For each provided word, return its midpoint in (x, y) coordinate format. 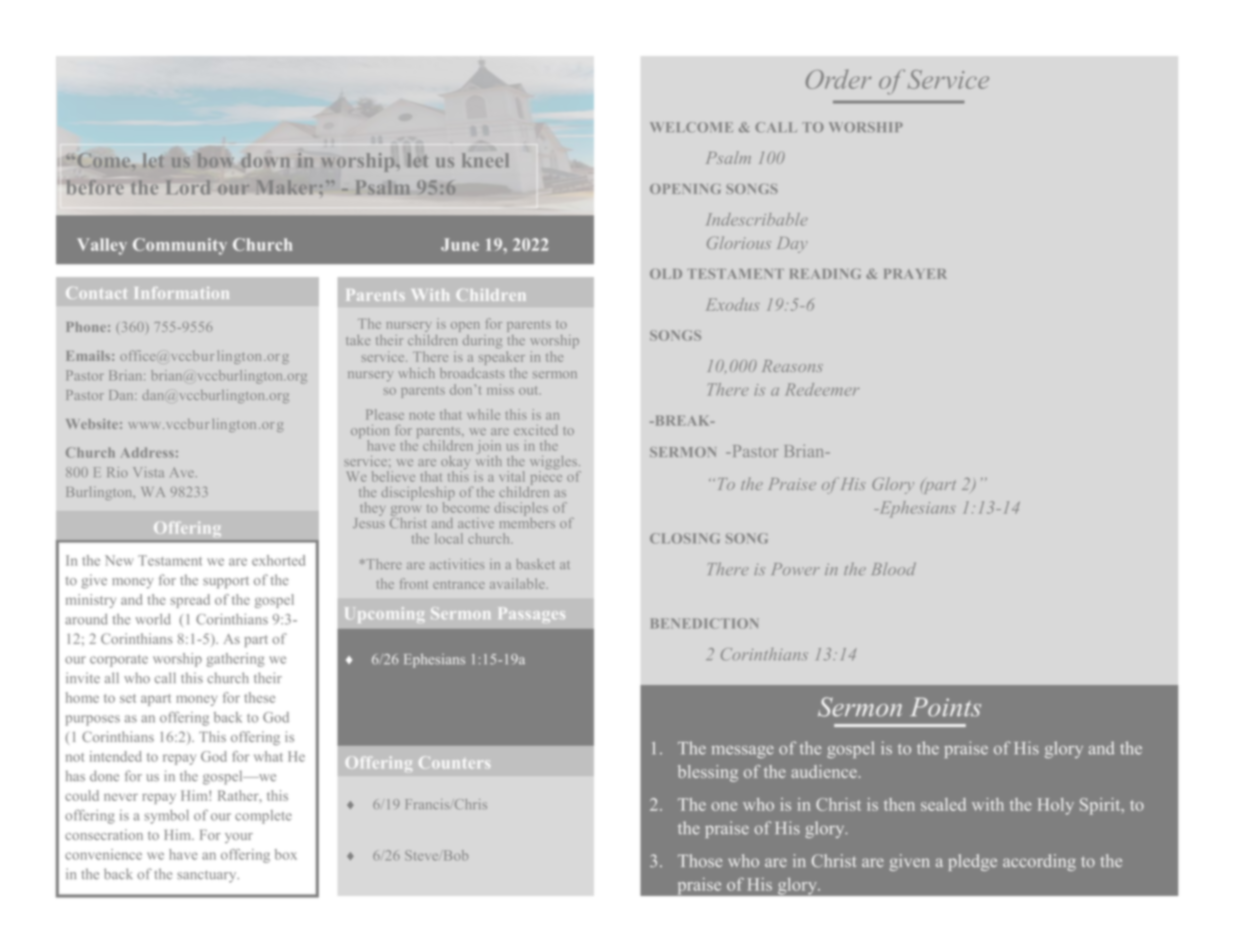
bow (216, 160)
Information (182, 293)
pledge (972, 862)
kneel (485, 160)
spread (190, 601)
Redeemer (822, 389)
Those (700, 860)
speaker (502, 356)
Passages (532, 615)
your (239, 838)
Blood (894, 568)
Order (839, 79)
